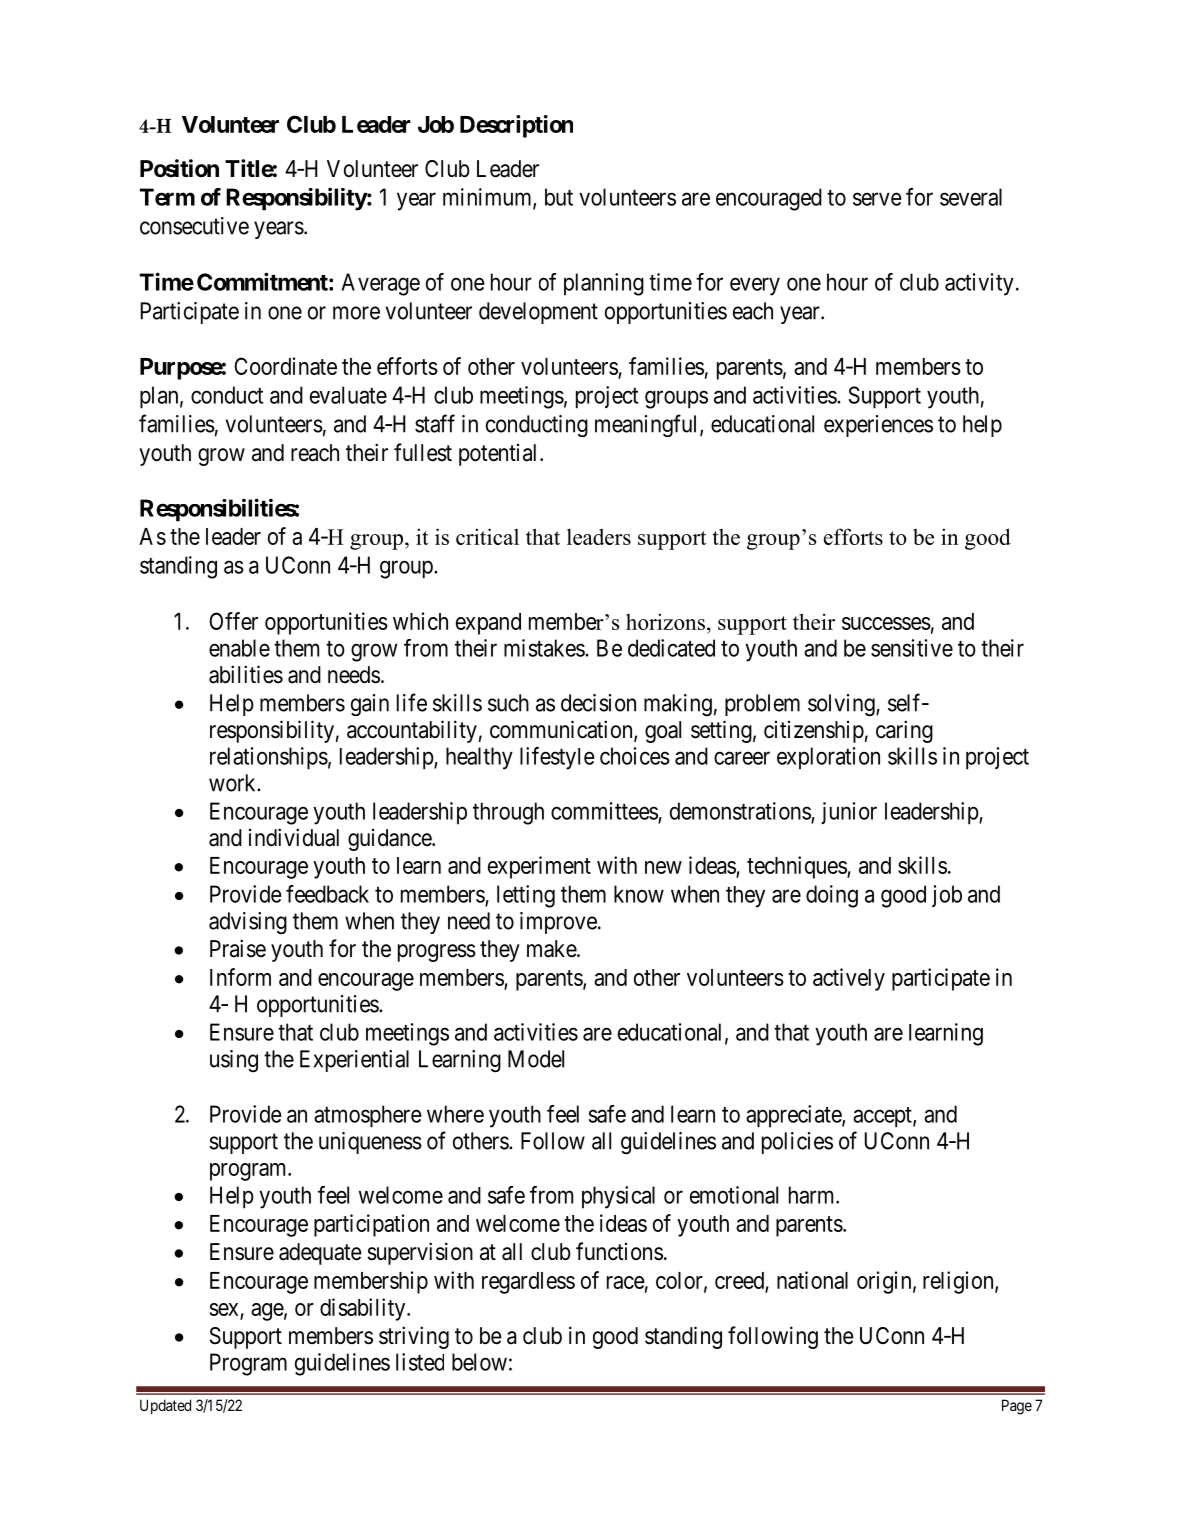 The width and height of the screenshot is (1181, 1528). What do you see at coordinates (635, 756) in the screenshot?
I see `choices` at bounding box center [635, 756].
